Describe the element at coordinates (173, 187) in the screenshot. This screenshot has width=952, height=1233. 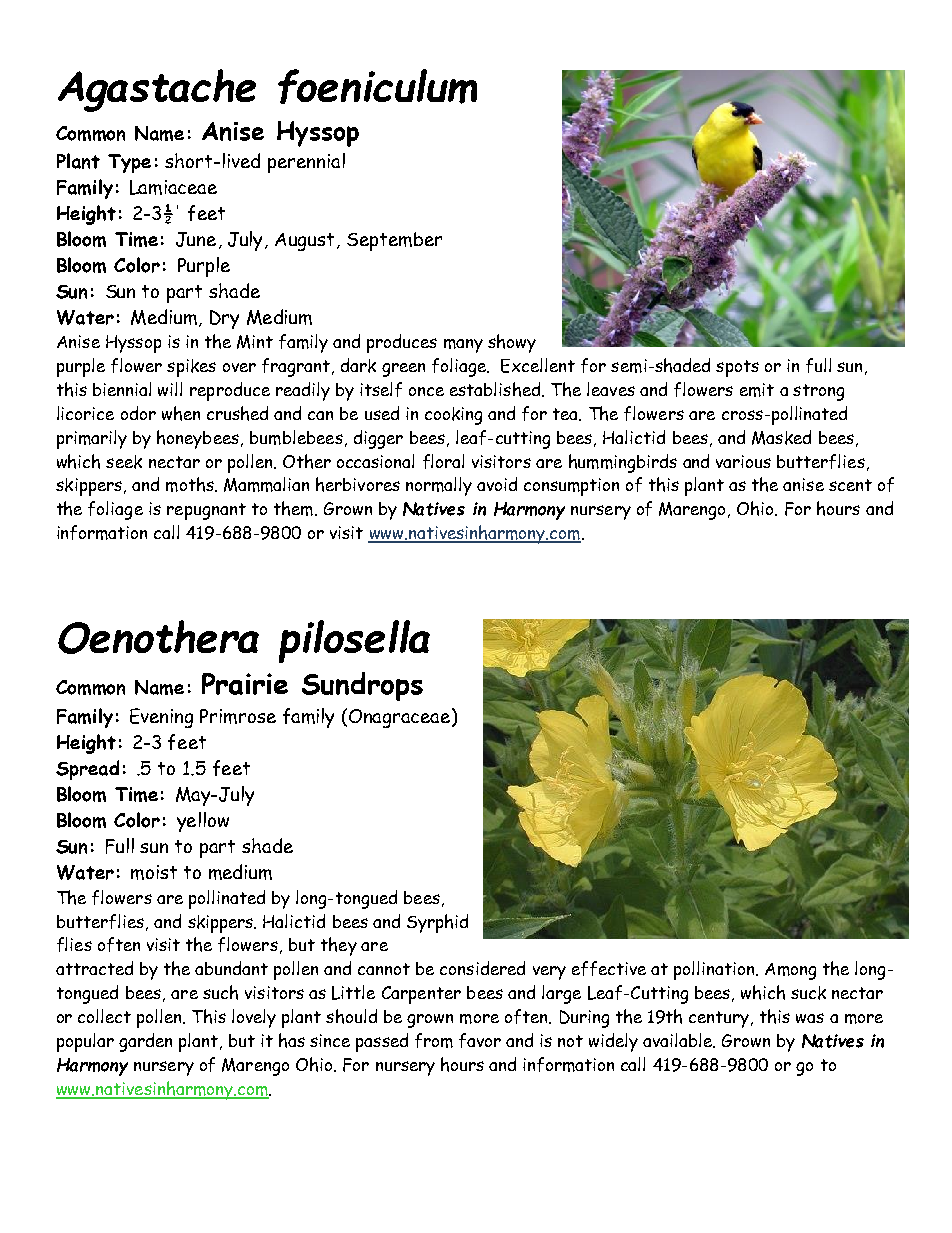
I see `Lamiaceae` at that location.
